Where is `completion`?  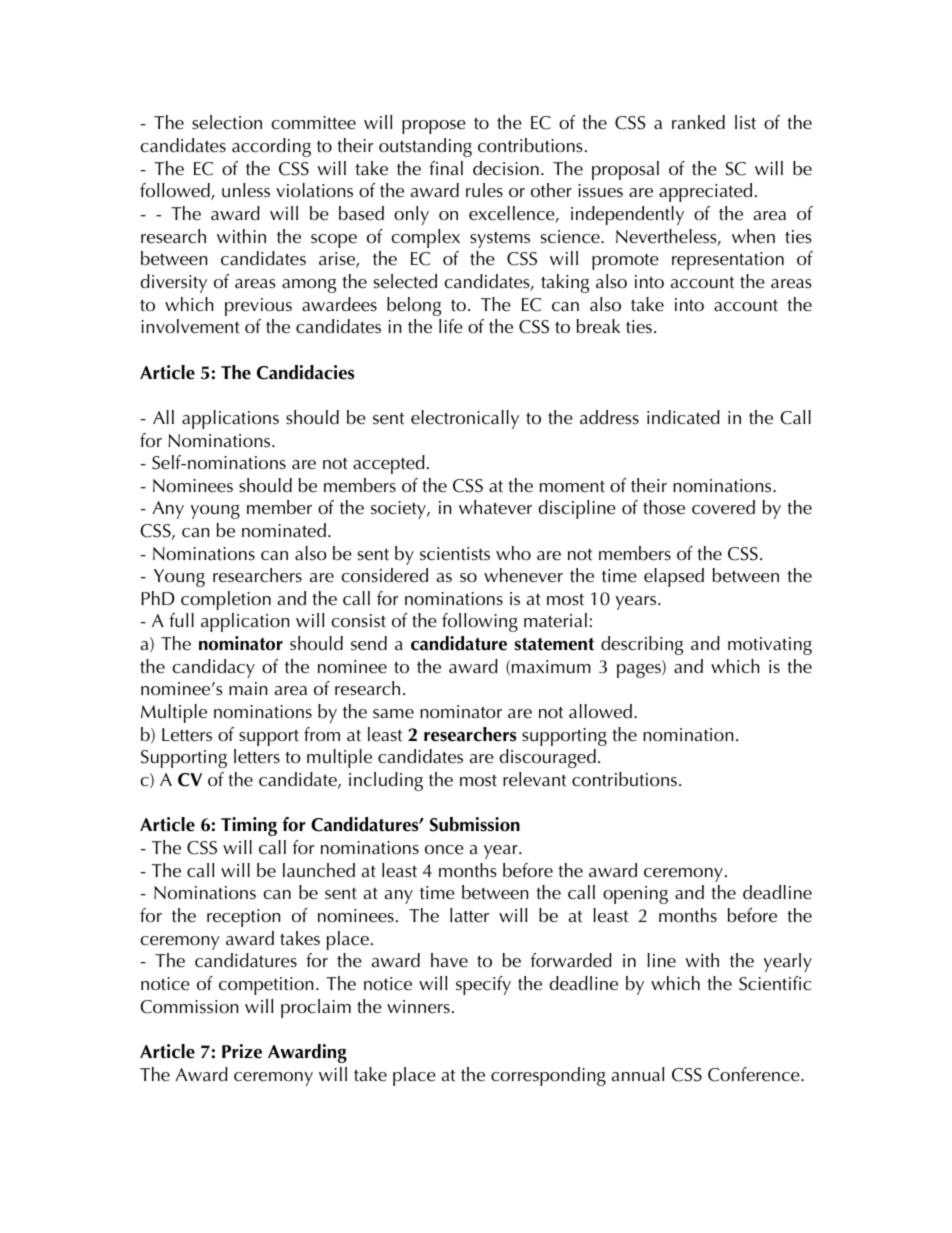 completion is located at coordinates (226, 600).
